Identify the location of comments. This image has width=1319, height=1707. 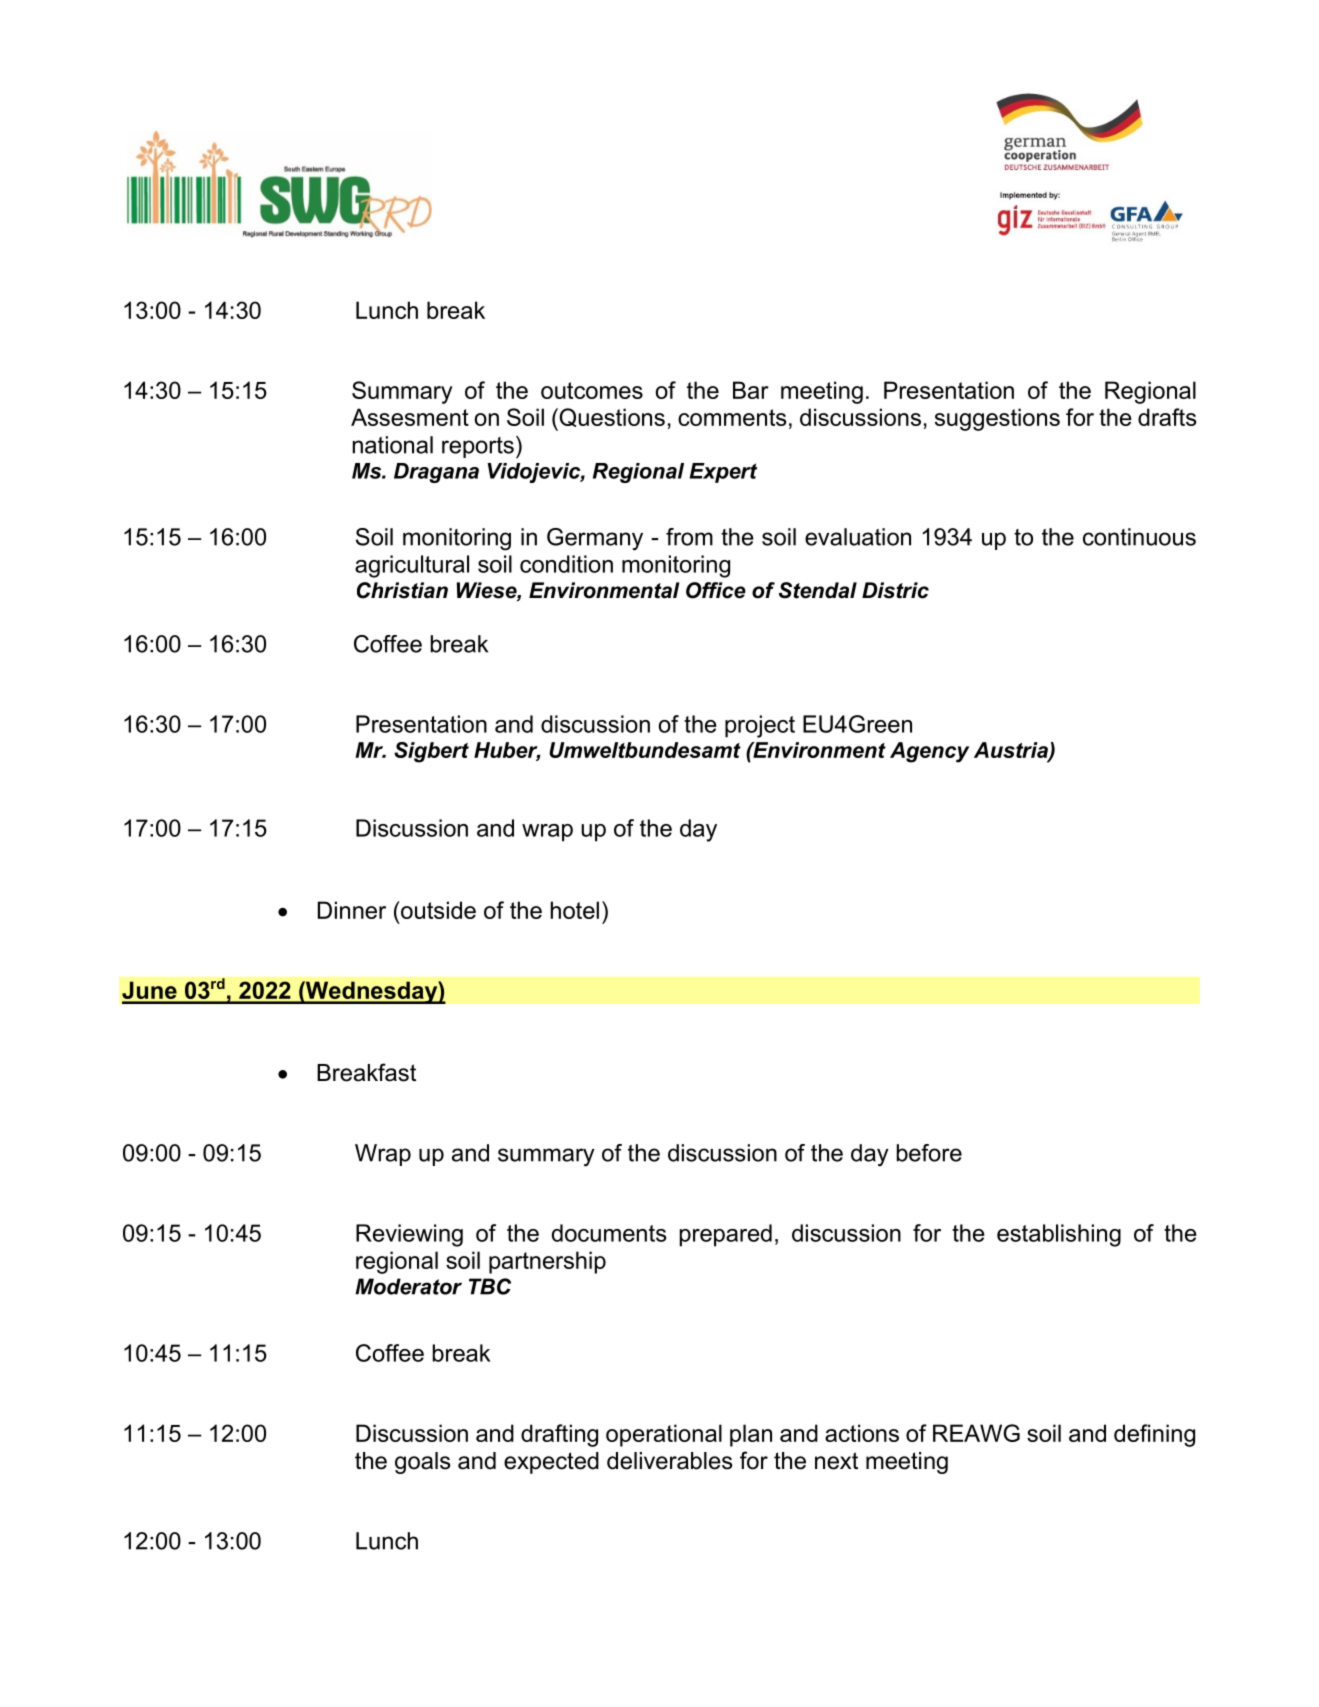
(732, 417).
